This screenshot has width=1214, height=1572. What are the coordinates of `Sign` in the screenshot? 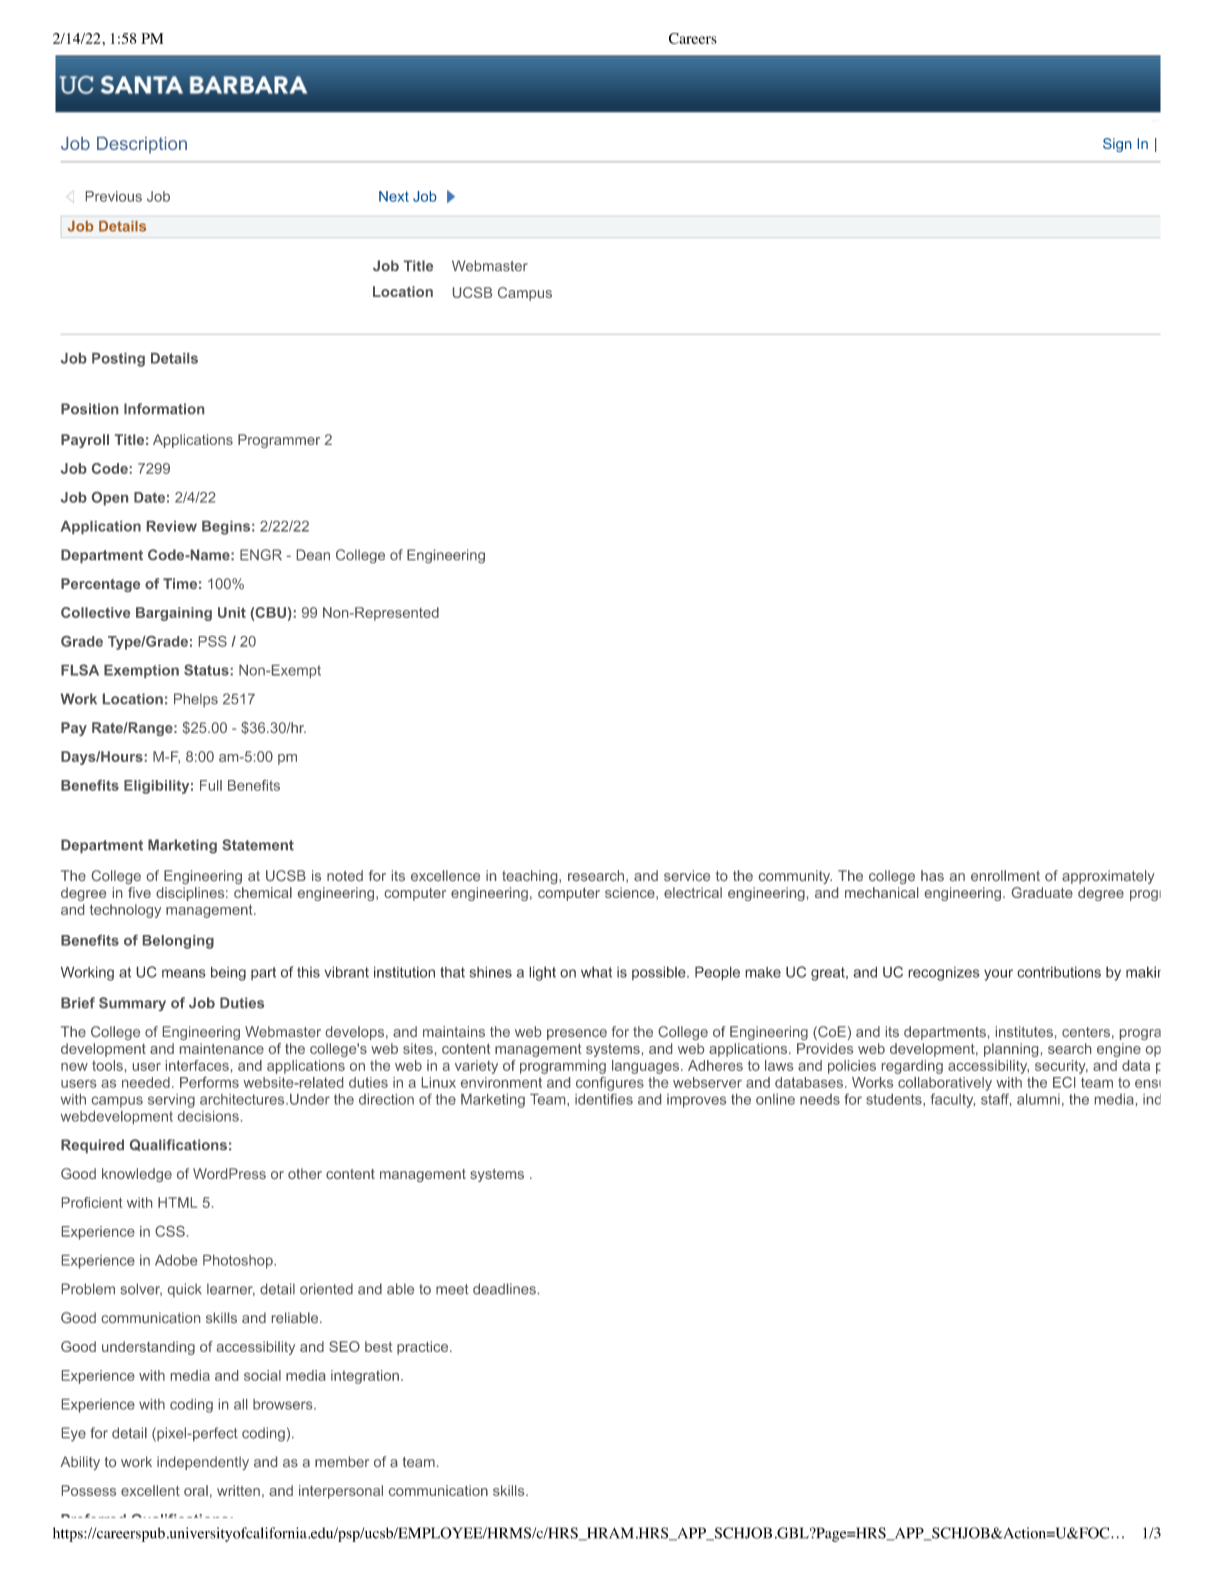 It's located at (1117, 145).
